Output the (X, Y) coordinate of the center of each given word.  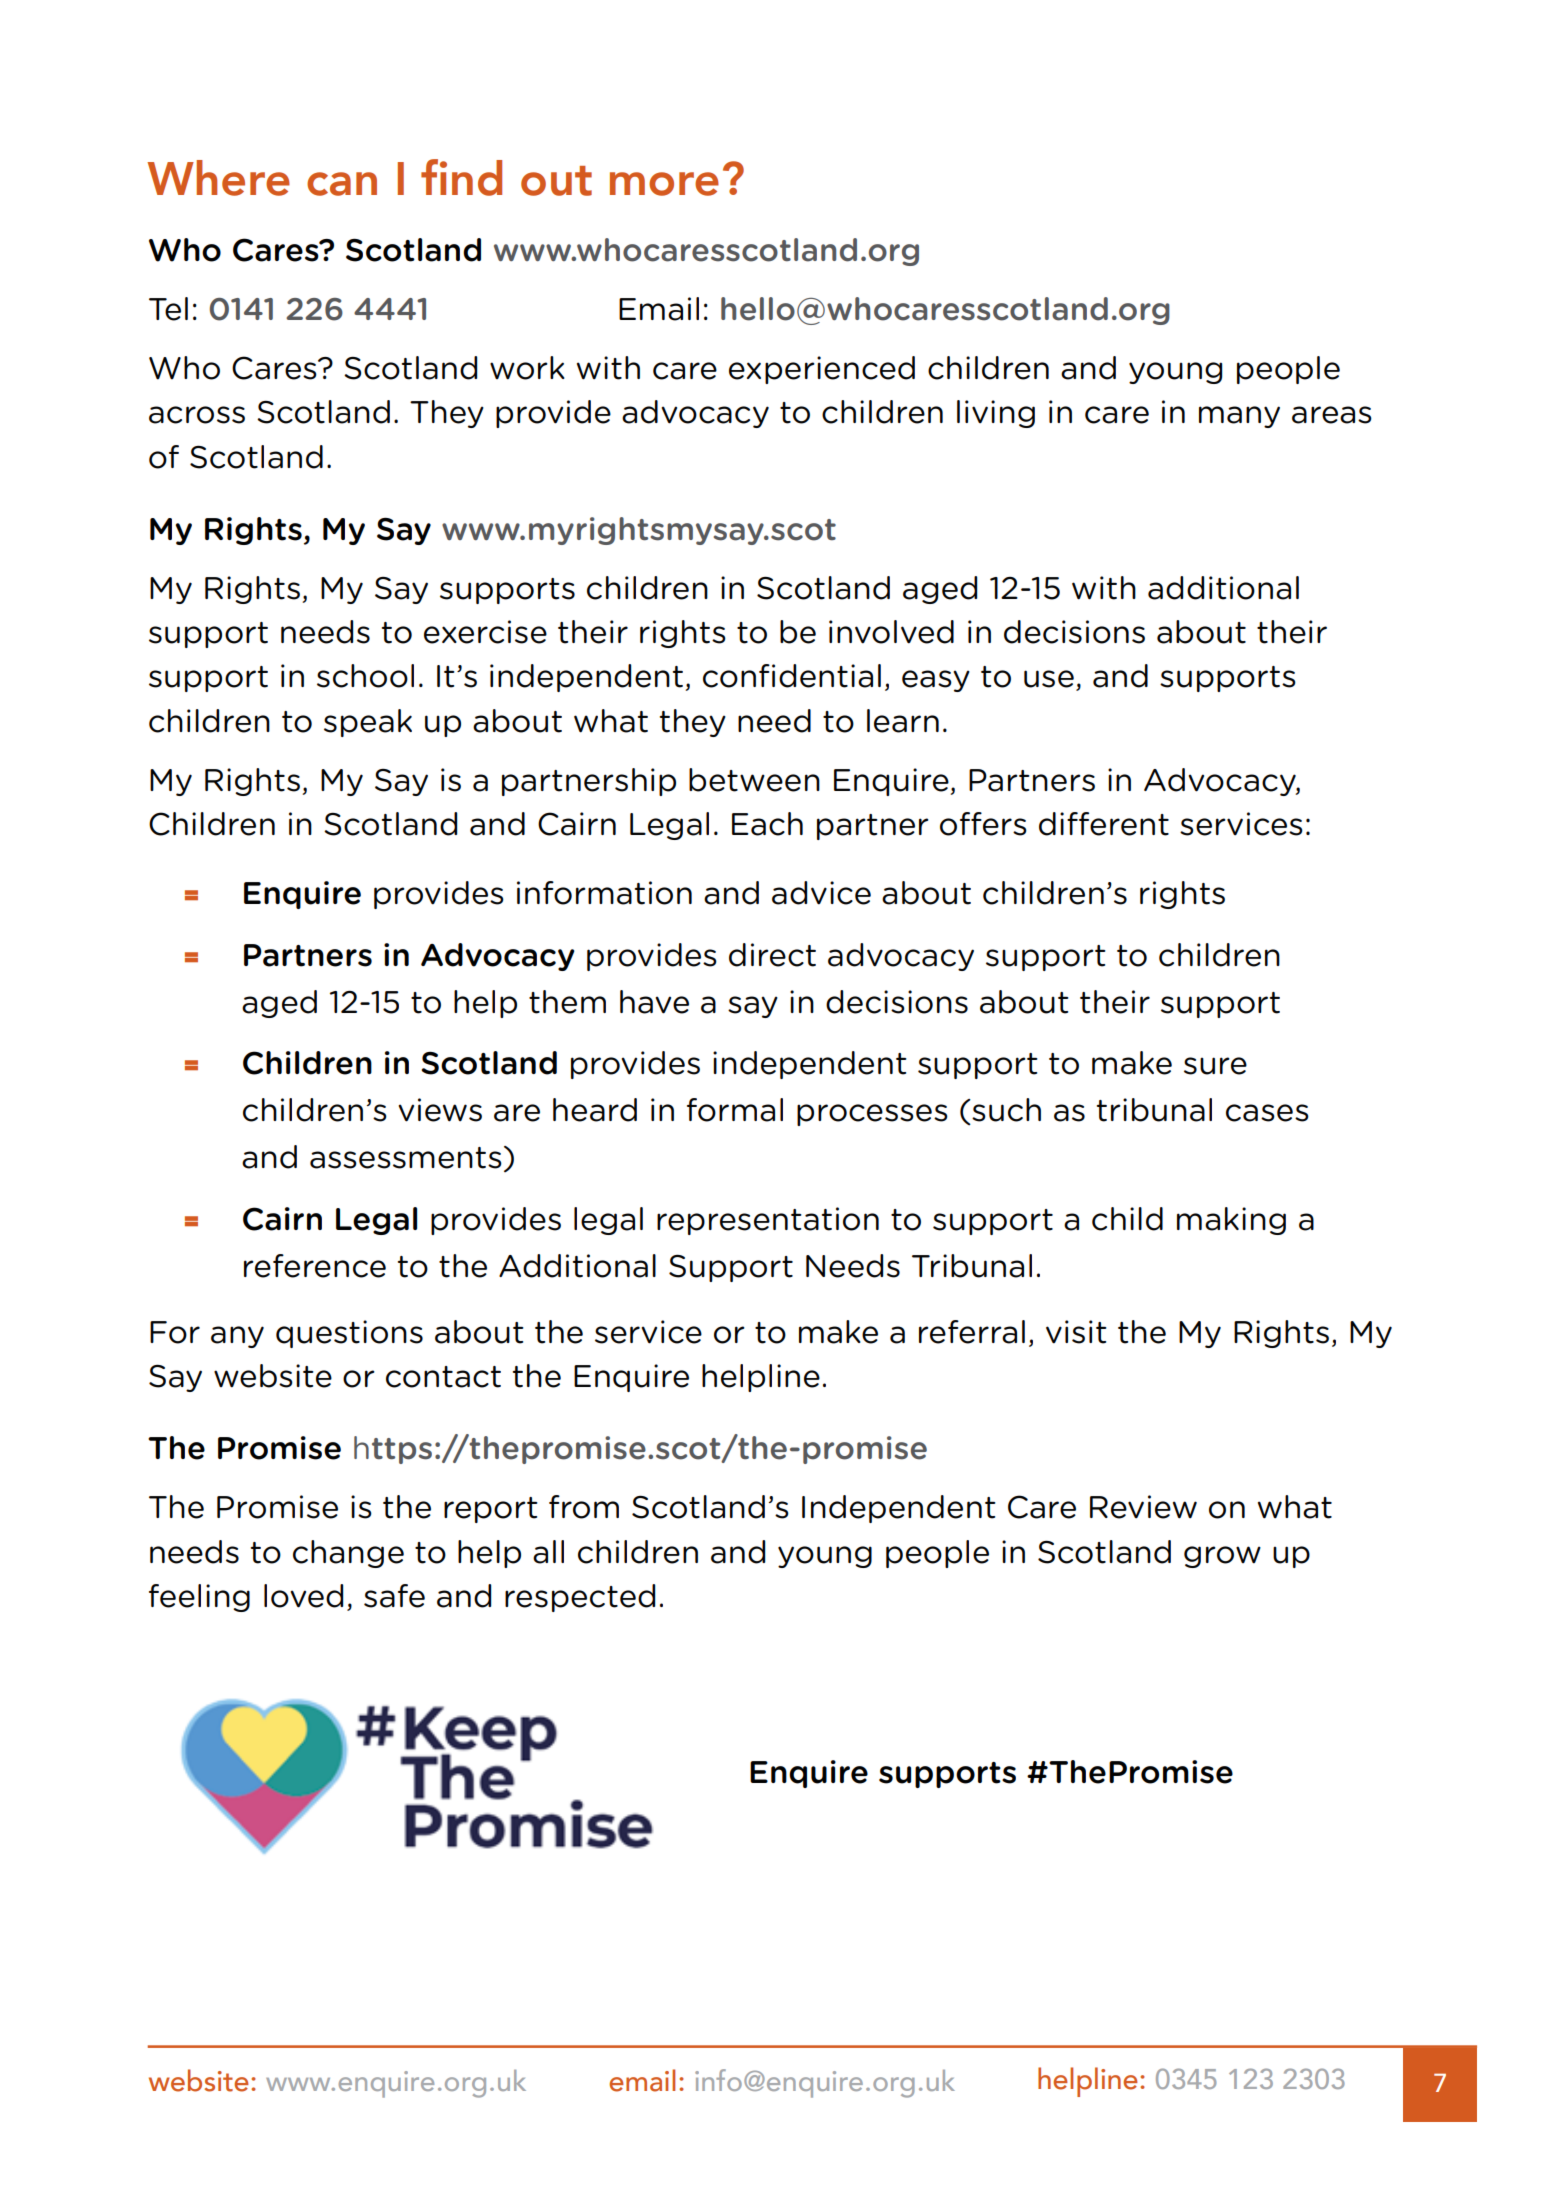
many (1239, 417)
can (342, 184)
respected (580, 1598)
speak (368, 723)
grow (1222, 1557)
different (1104, 824)
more (664, 184)
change (348, 1554)
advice (821, 893)
